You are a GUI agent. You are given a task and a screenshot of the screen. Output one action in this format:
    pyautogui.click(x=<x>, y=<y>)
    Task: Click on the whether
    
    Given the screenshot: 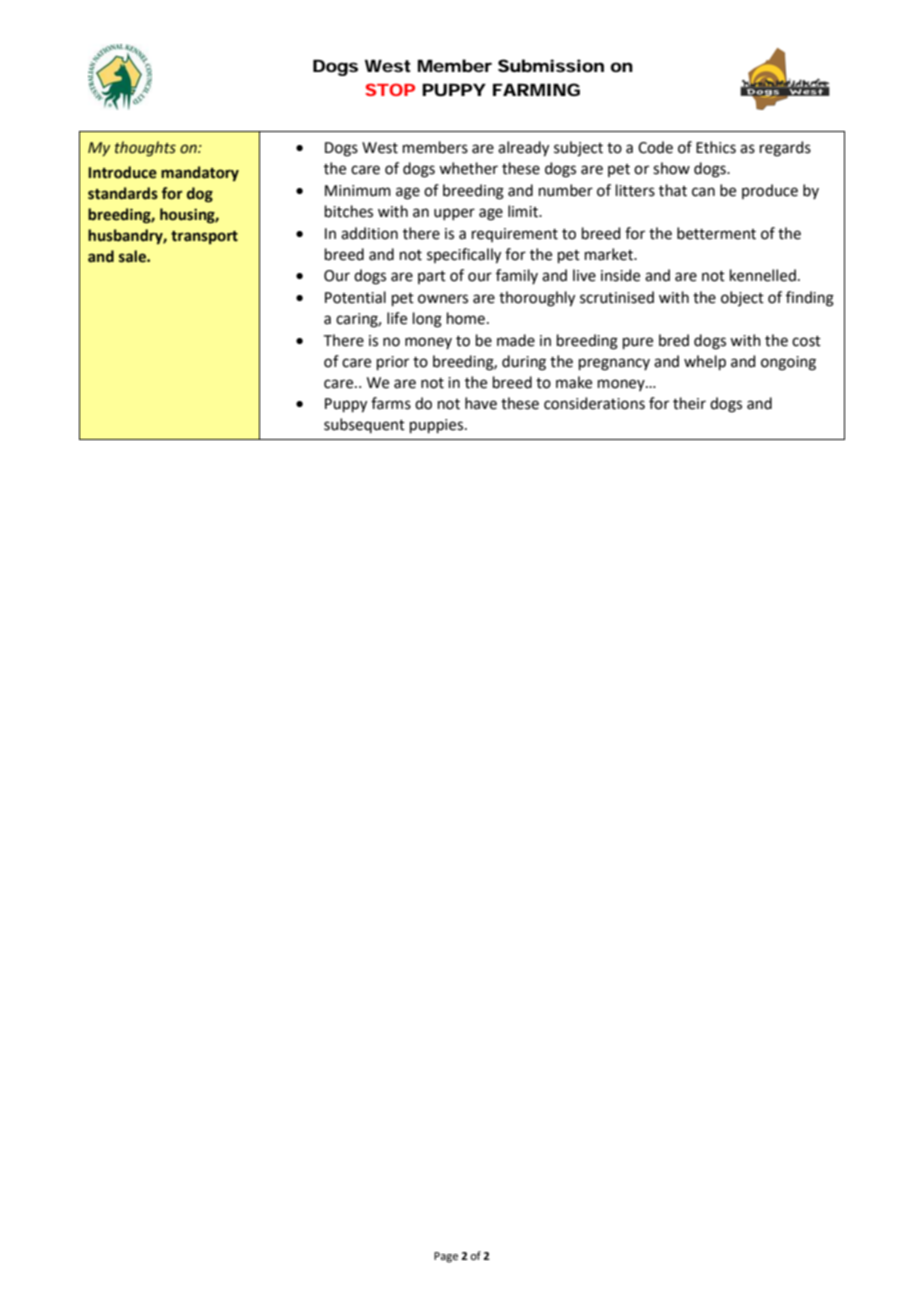 What is the action you would take?
    pyautogui.click(x=468, y=168)
